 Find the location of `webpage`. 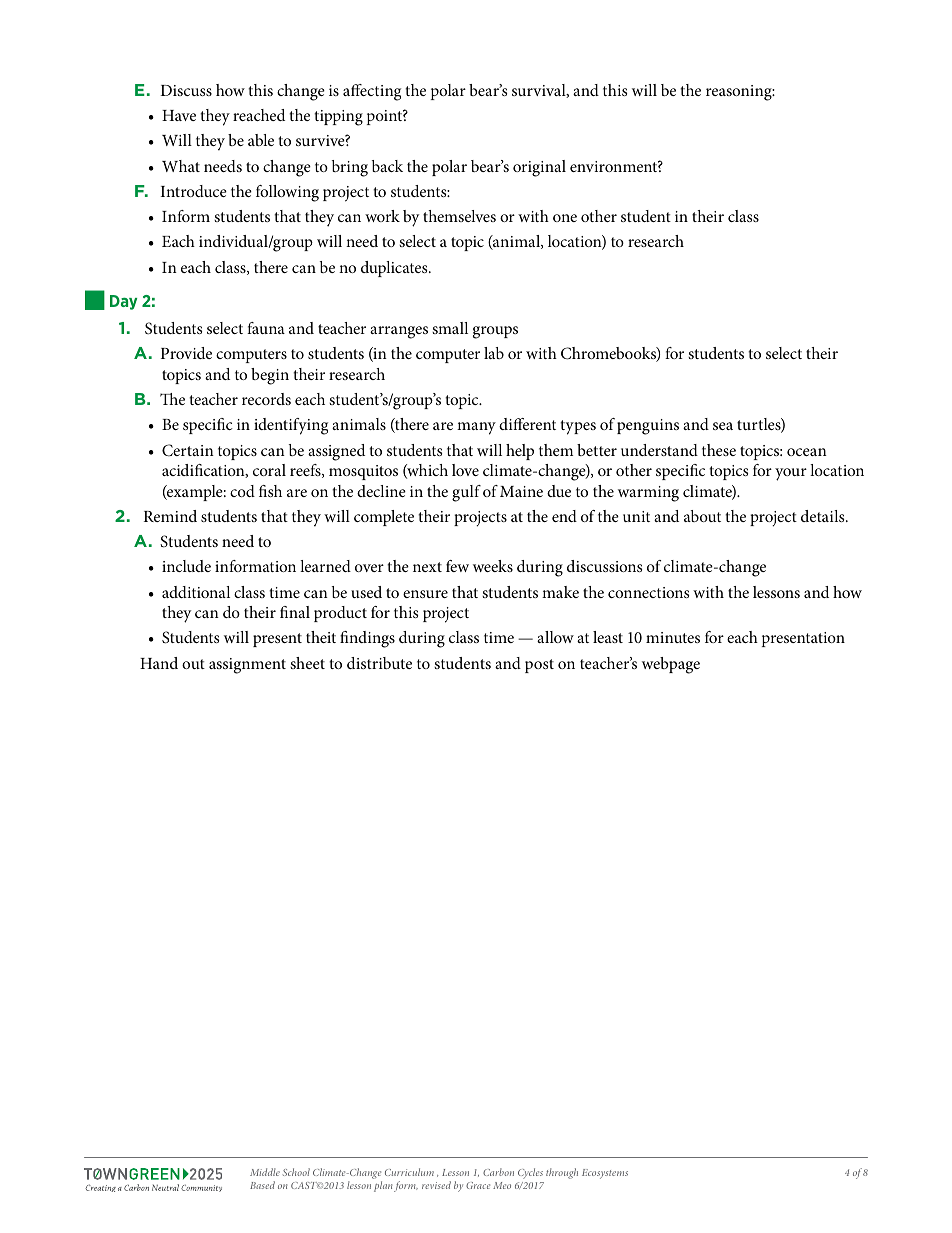

webpage is located at coordinates (671, 665).
